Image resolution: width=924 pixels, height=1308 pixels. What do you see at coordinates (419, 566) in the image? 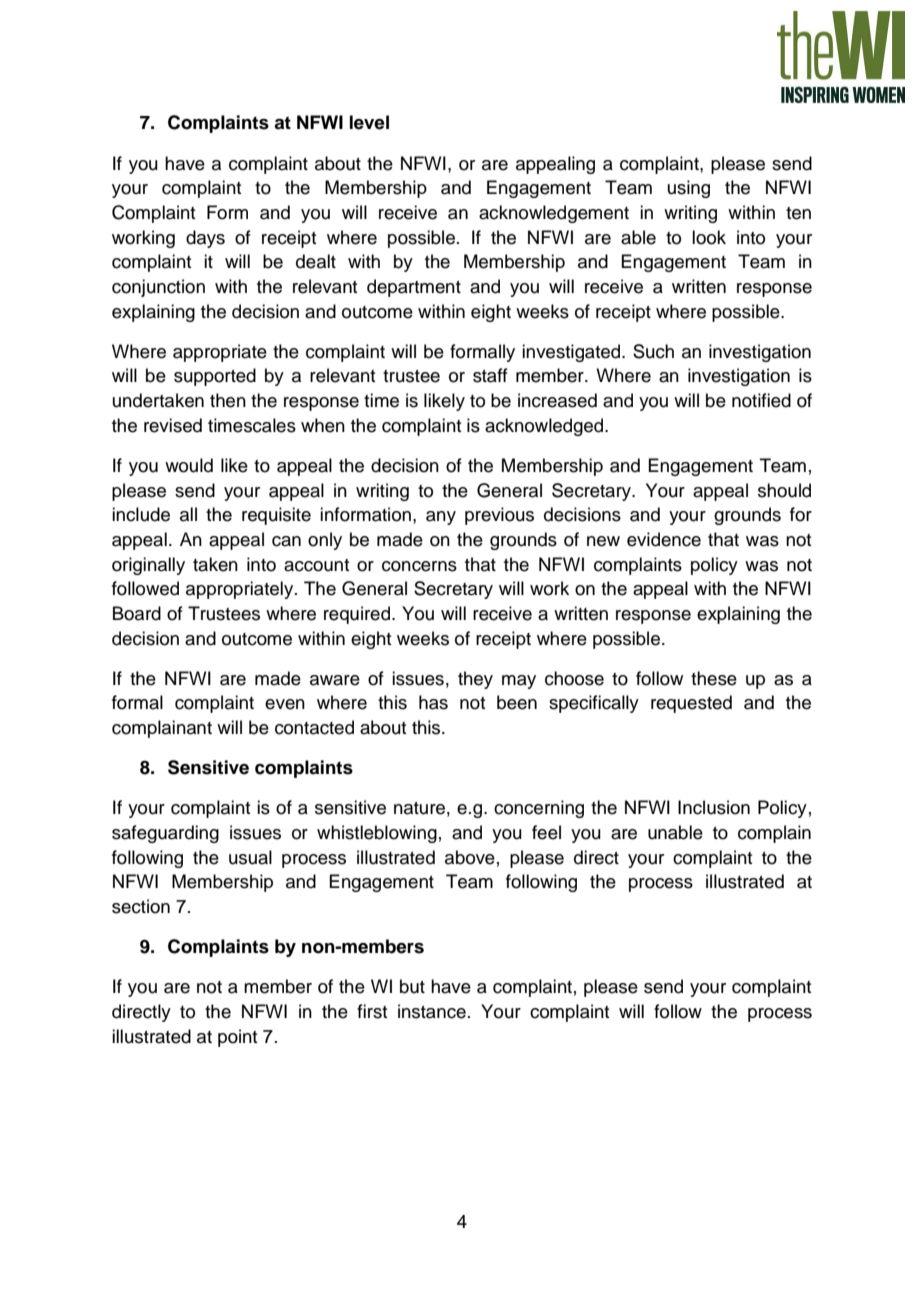
I see `concerns` at bounding box center [419, 566].
